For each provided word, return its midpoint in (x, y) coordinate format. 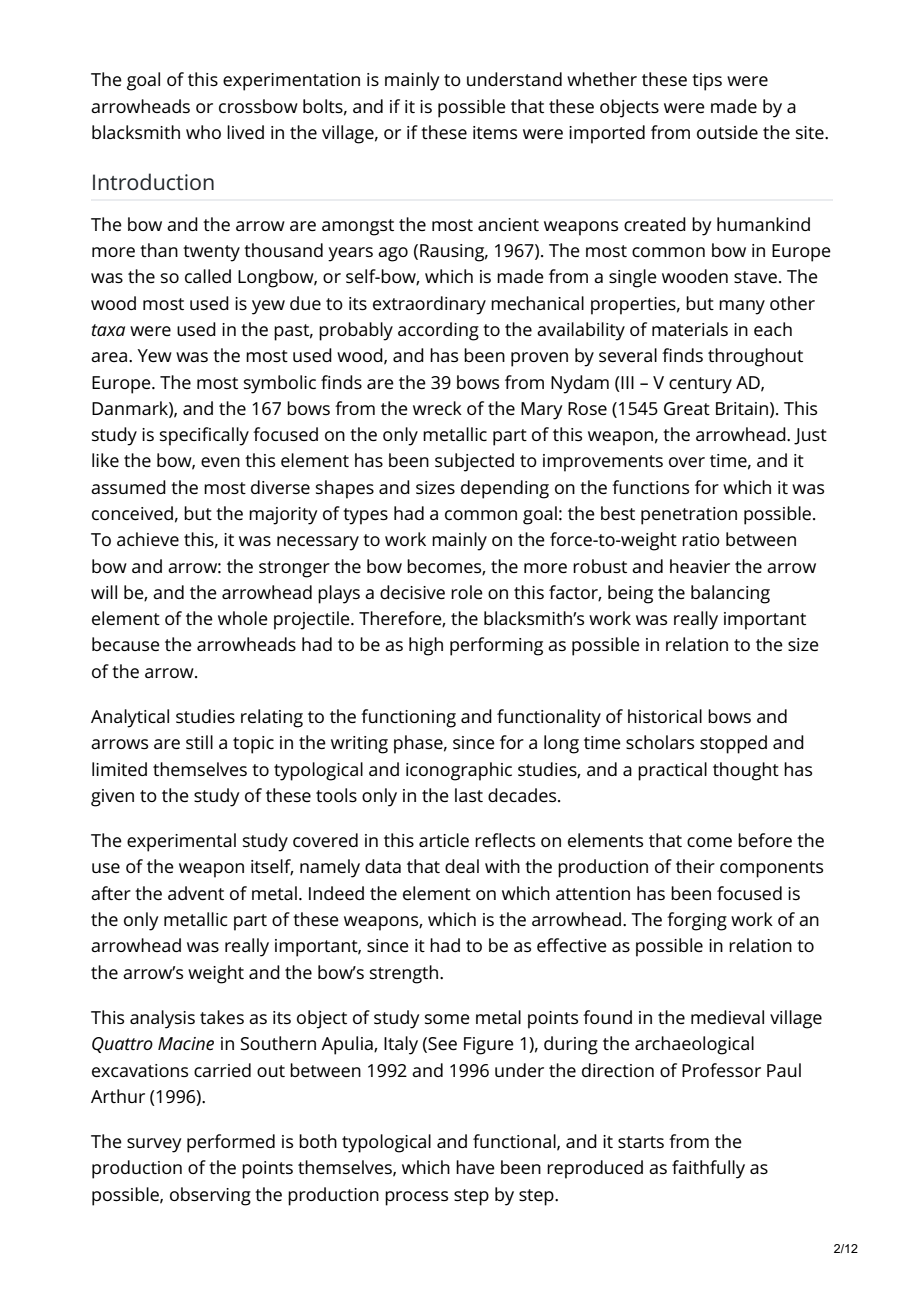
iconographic (459, 771)
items (495, 132)
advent (196, 893)
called (208, 276)
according (438, 331)
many (742, 307)
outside (727, 132)
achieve (148, 539)
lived (245, 132)
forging (697, 921)
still (199, 742)
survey (154, 1145)
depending (505, 489)
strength (404, 974)
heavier (700, 566)
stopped (733, 744)
